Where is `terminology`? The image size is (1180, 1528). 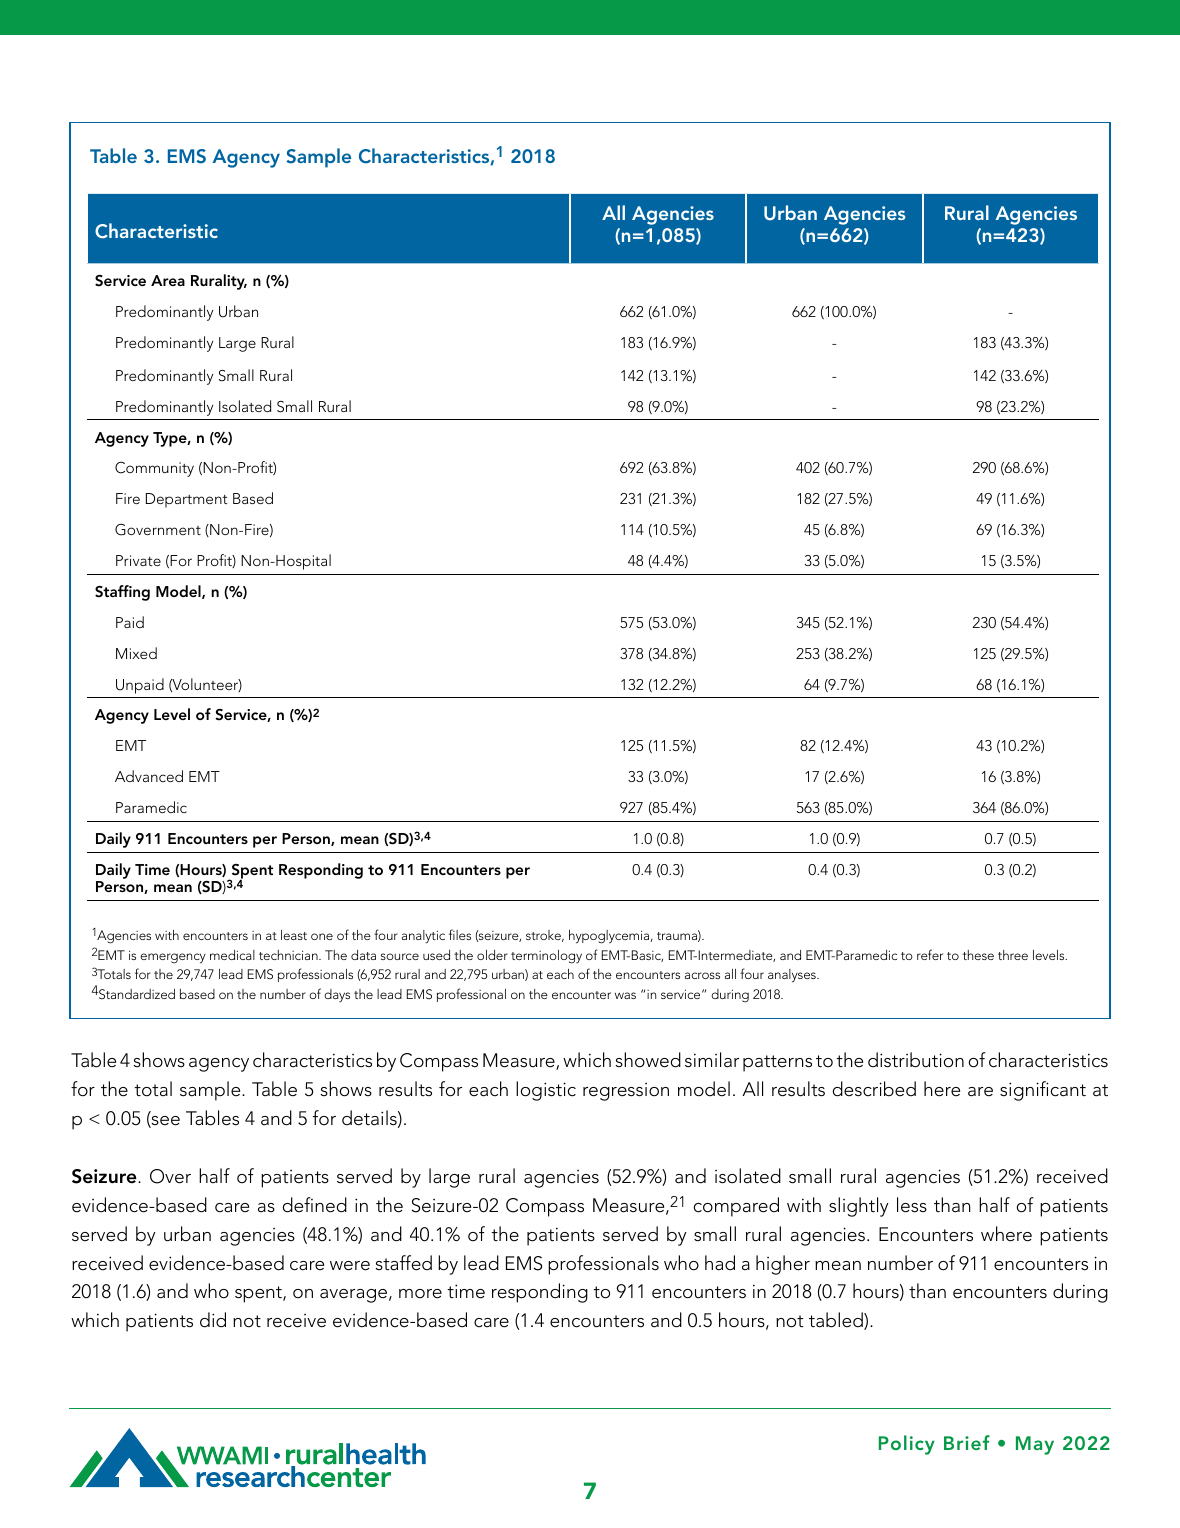 terminology is located at coordinates (546, 957).
